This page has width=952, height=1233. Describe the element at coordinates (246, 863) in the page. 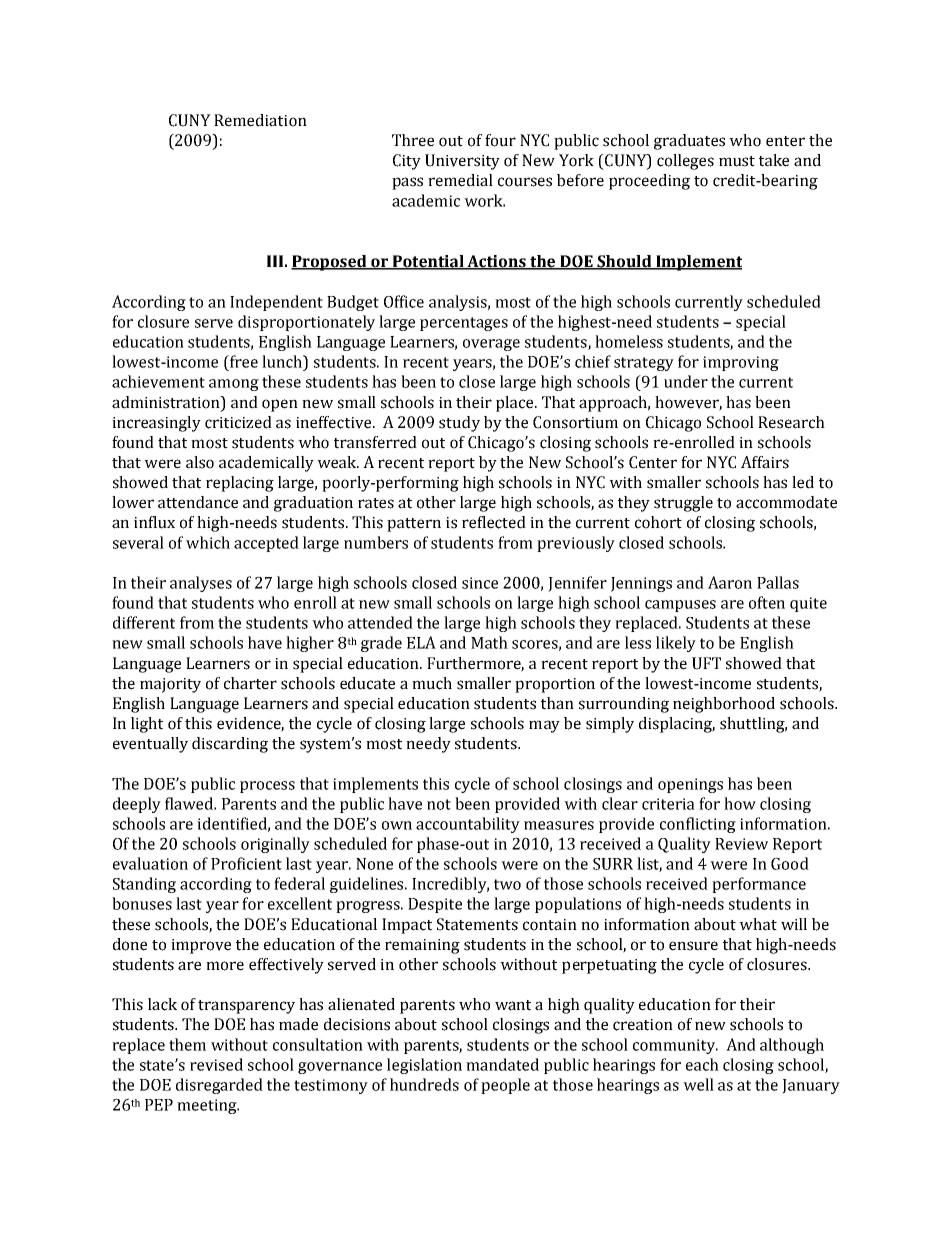

I see `Proficient` at that location.
